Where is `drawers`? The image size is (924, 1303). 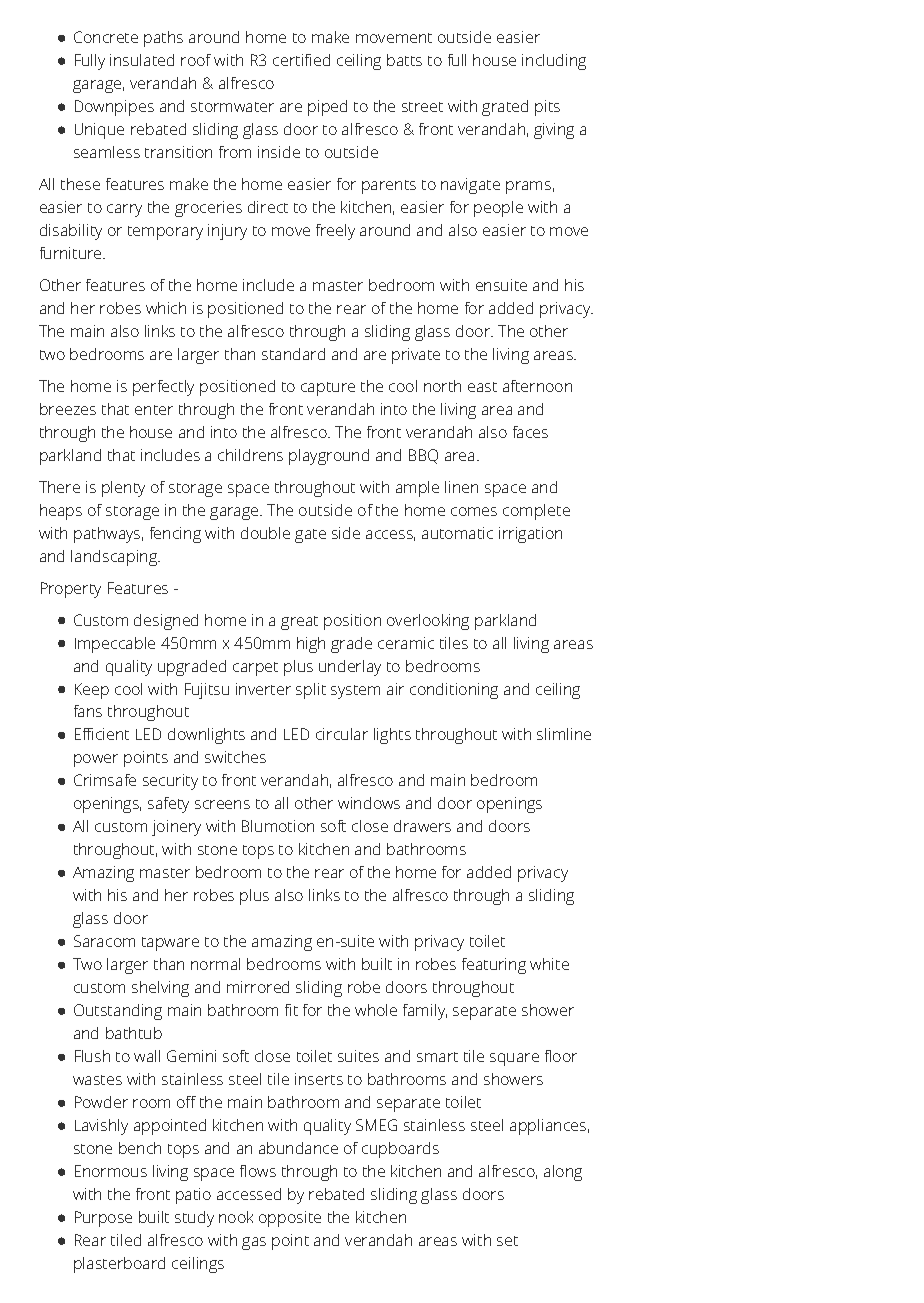
drawers is located at coordinates (422, 826).
